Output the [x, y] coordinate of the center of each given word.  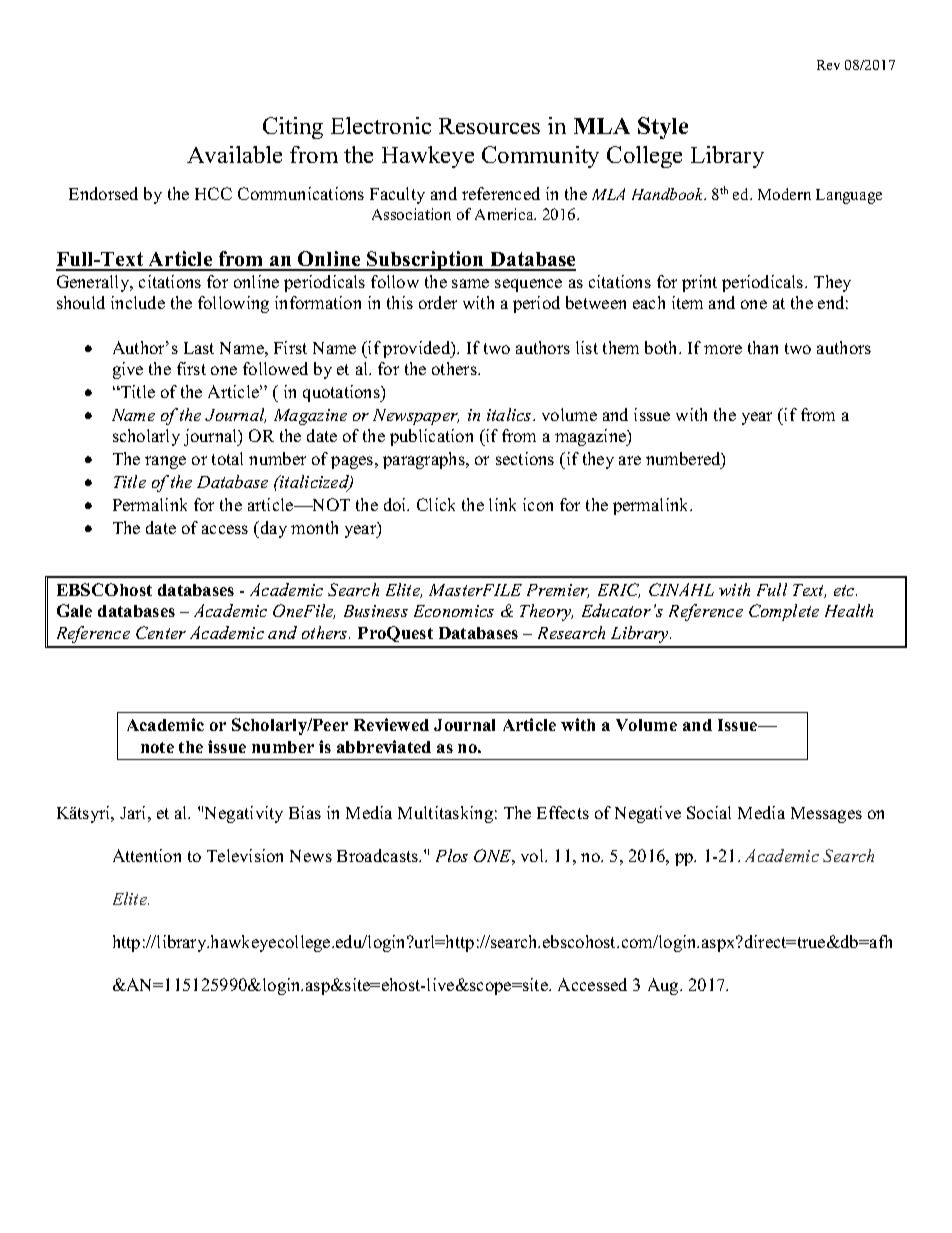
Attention [147, 855]
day [272, 529]
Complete [784, 612]
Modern [784, 194]
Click [436, 504]
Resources [489, 126]
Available [234, 154]
